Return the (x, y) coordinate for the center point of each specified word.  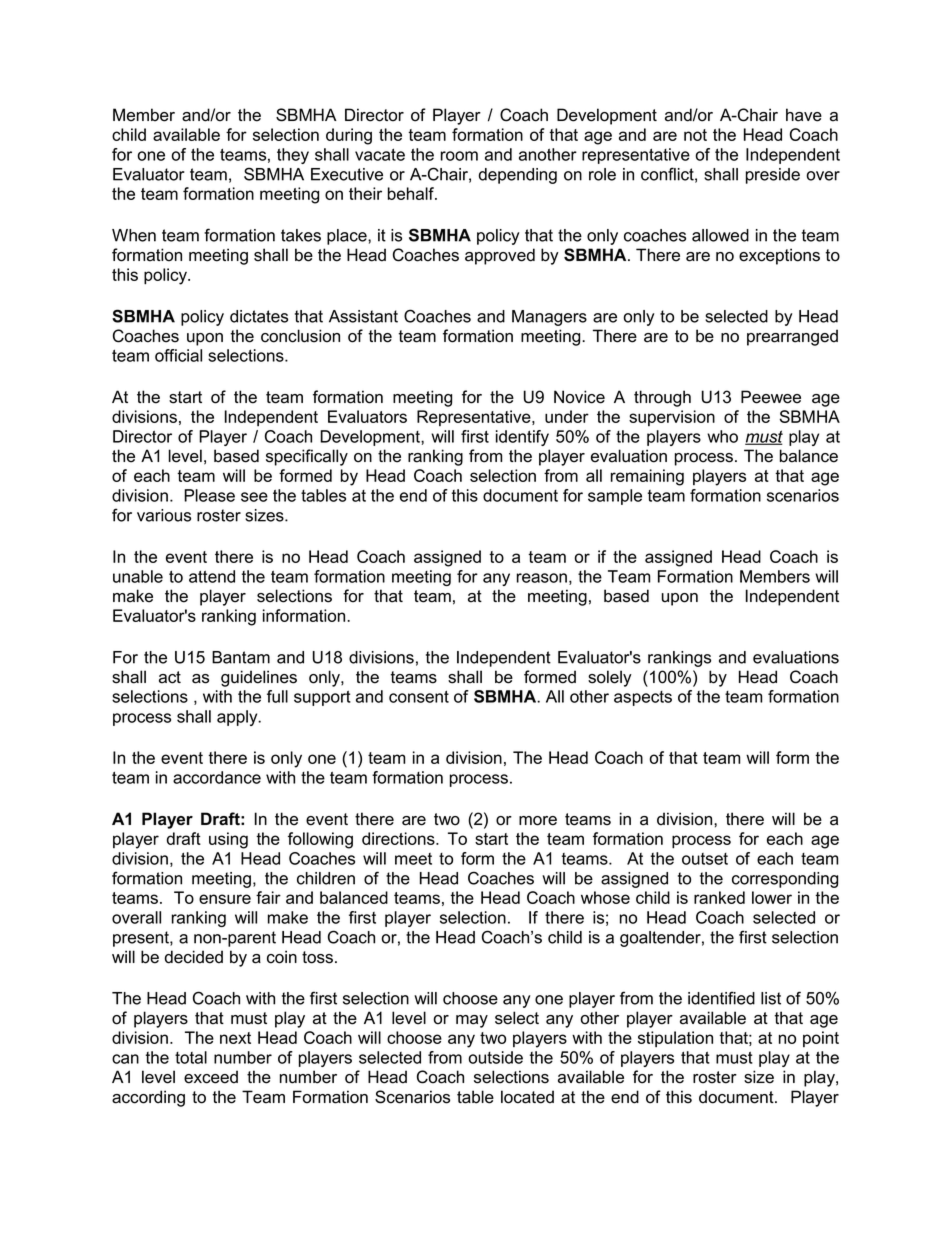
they (293, 156)
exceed (211, 1077)
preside (773, 176)
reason (542, 578)
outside (496, 1057)
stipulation (675, 1039)
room (459, 156)
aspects (643, 698)
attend (212, 576)
